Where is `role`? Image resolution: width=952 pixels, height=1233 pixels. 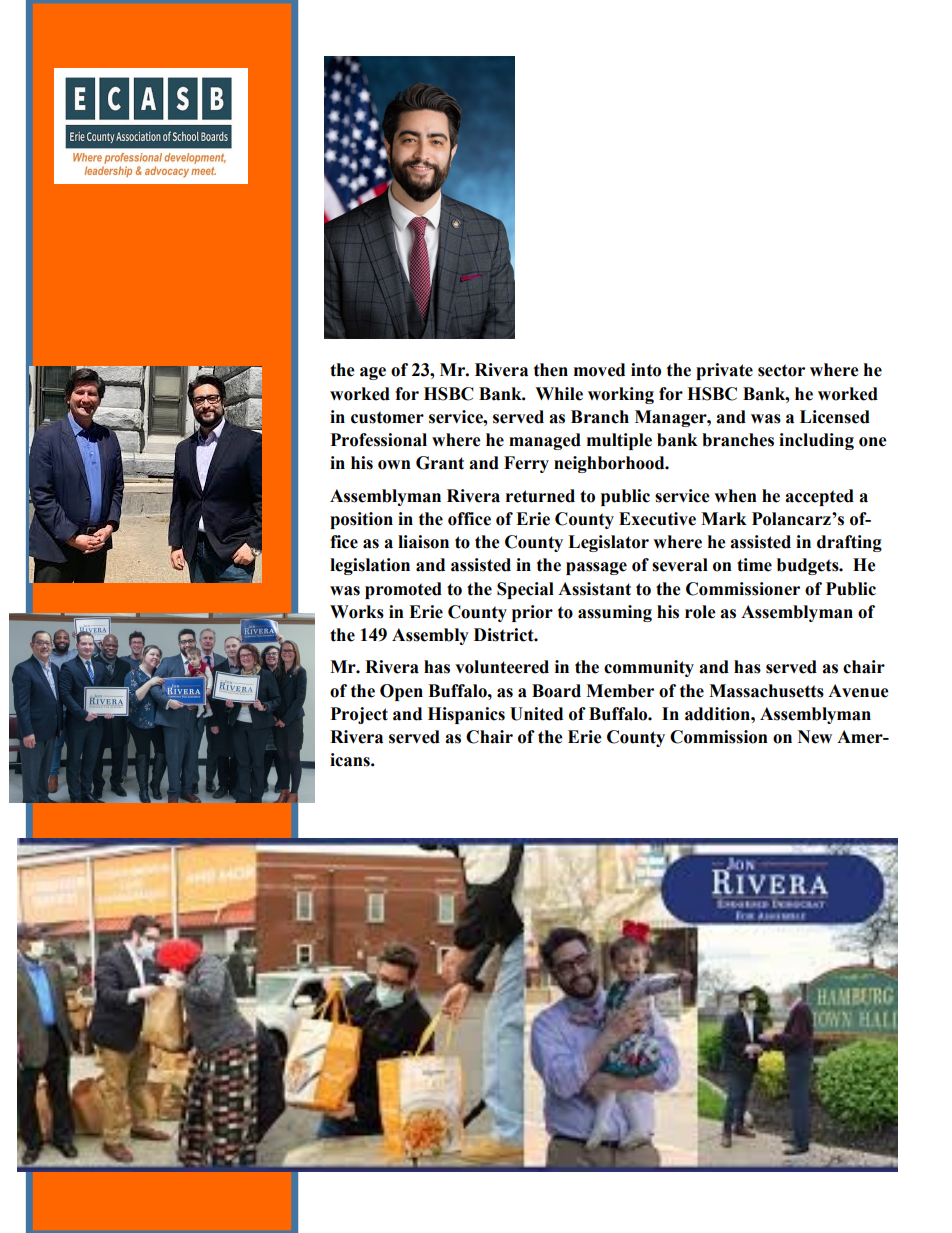 role is located at coordinates (700, 612).
